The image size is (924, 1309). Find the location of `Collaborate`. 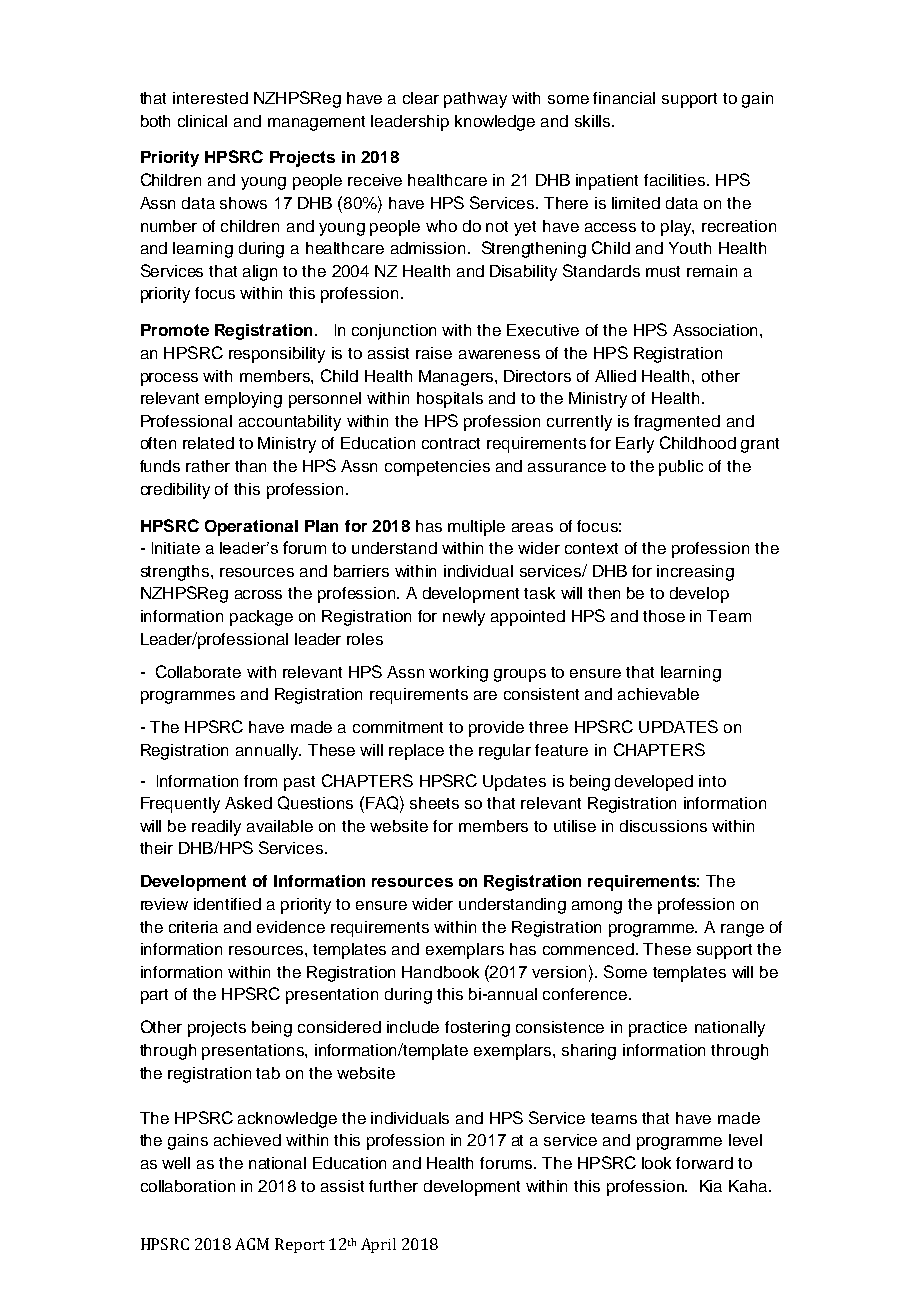

Collaborate is located at coordinates (198, 671).
